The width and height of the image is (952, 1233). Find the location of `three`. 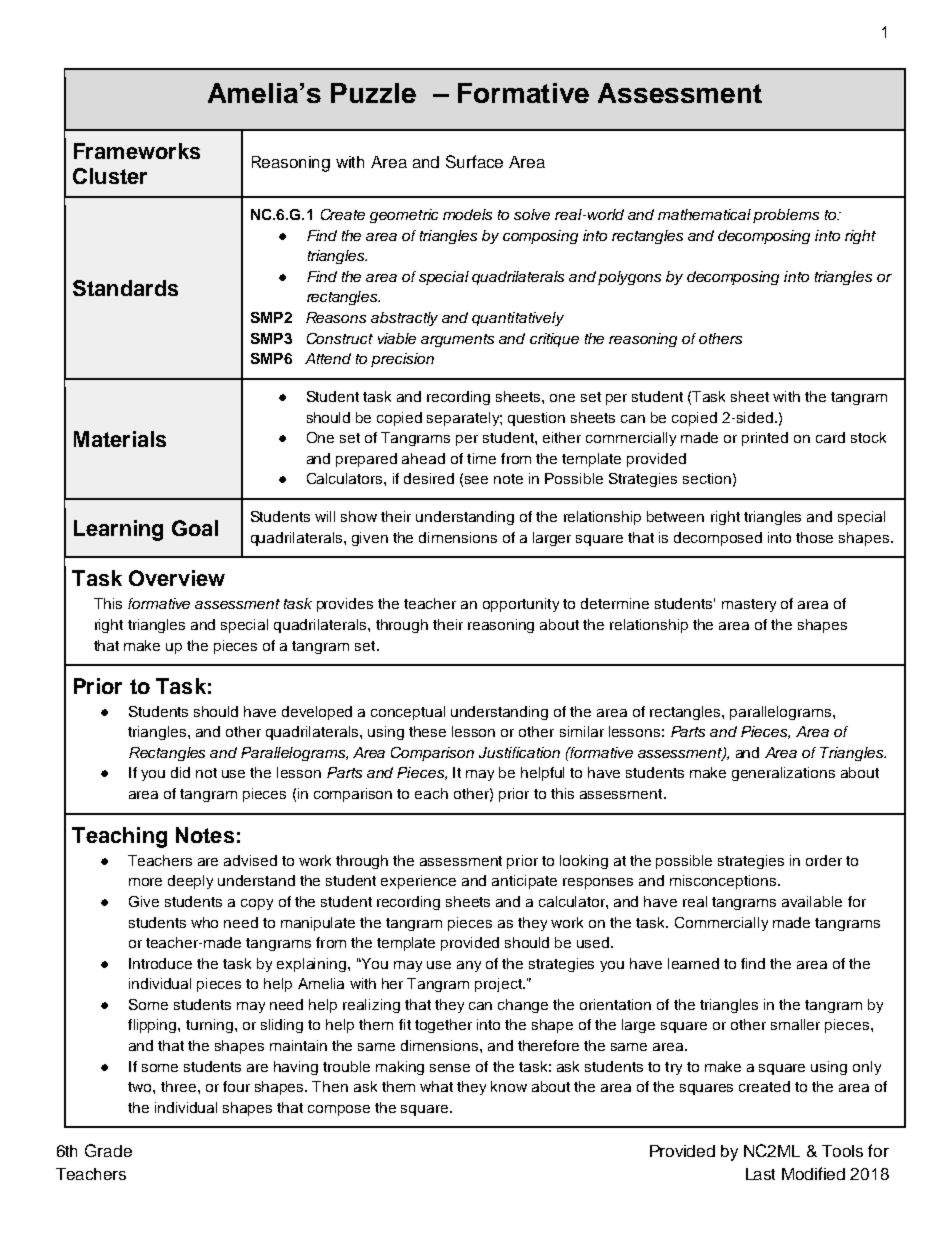

three is located at coordinates (178, 1086).
